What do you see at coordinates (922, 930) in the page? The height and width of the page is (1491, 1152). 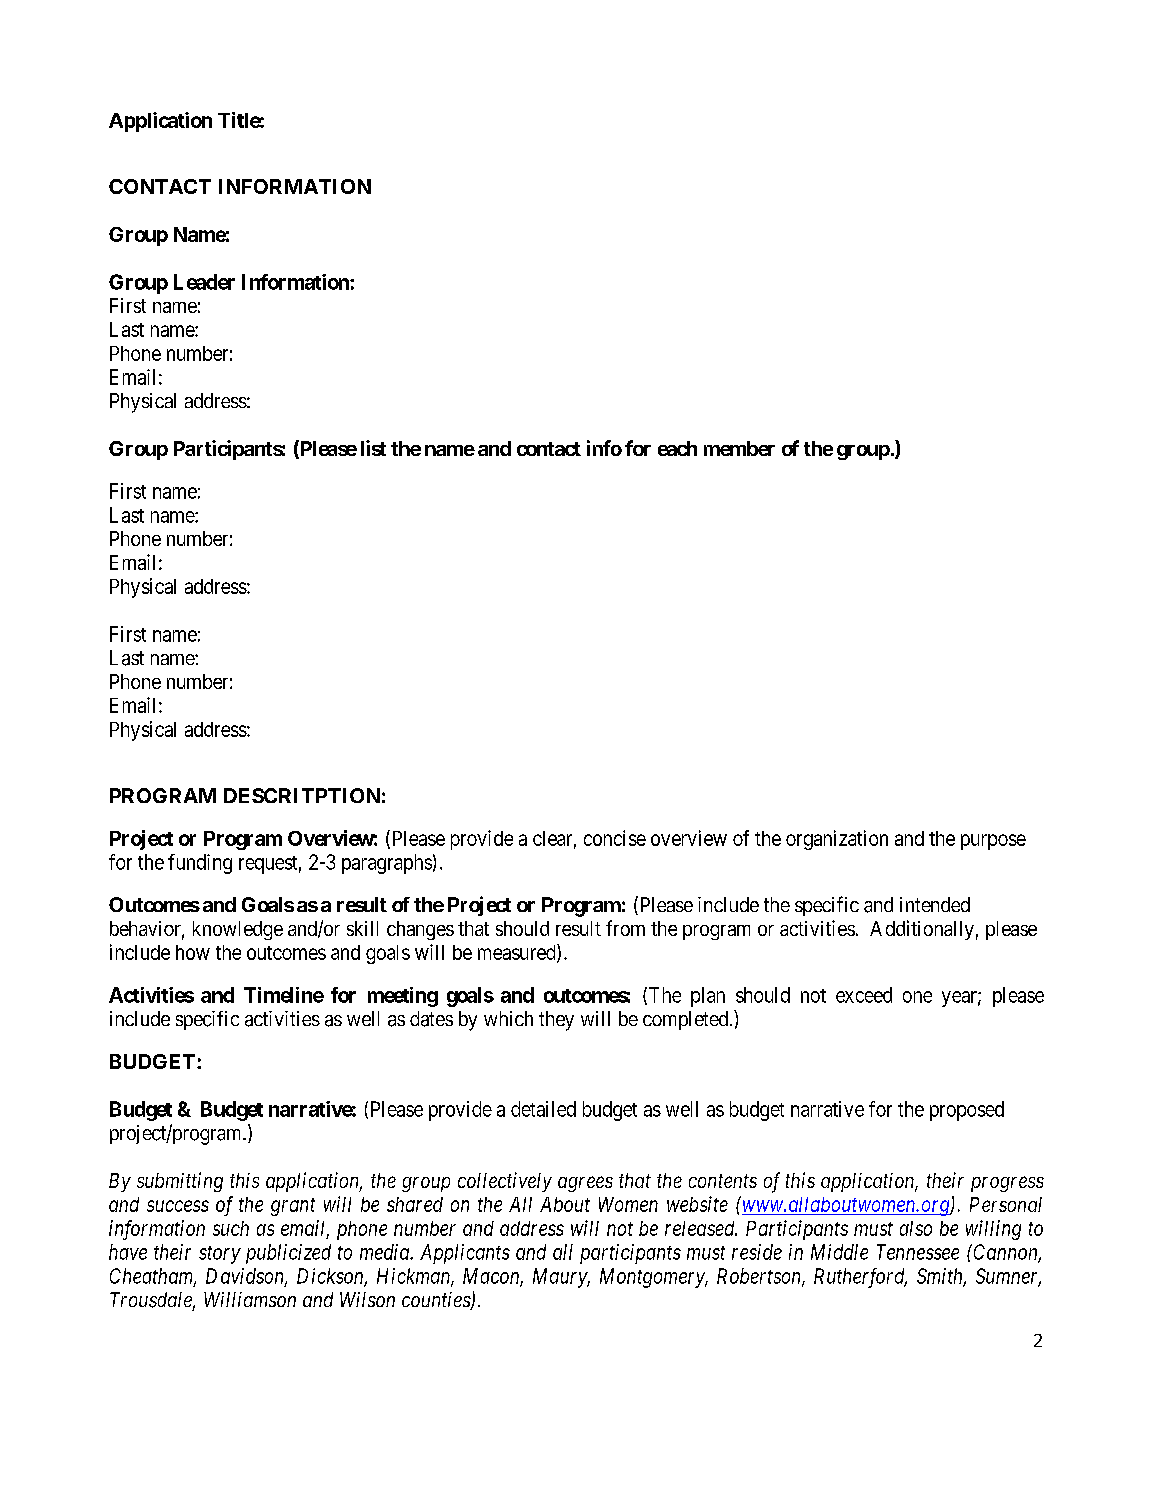 I see `Additionally` at bounding box center [922, 930].
